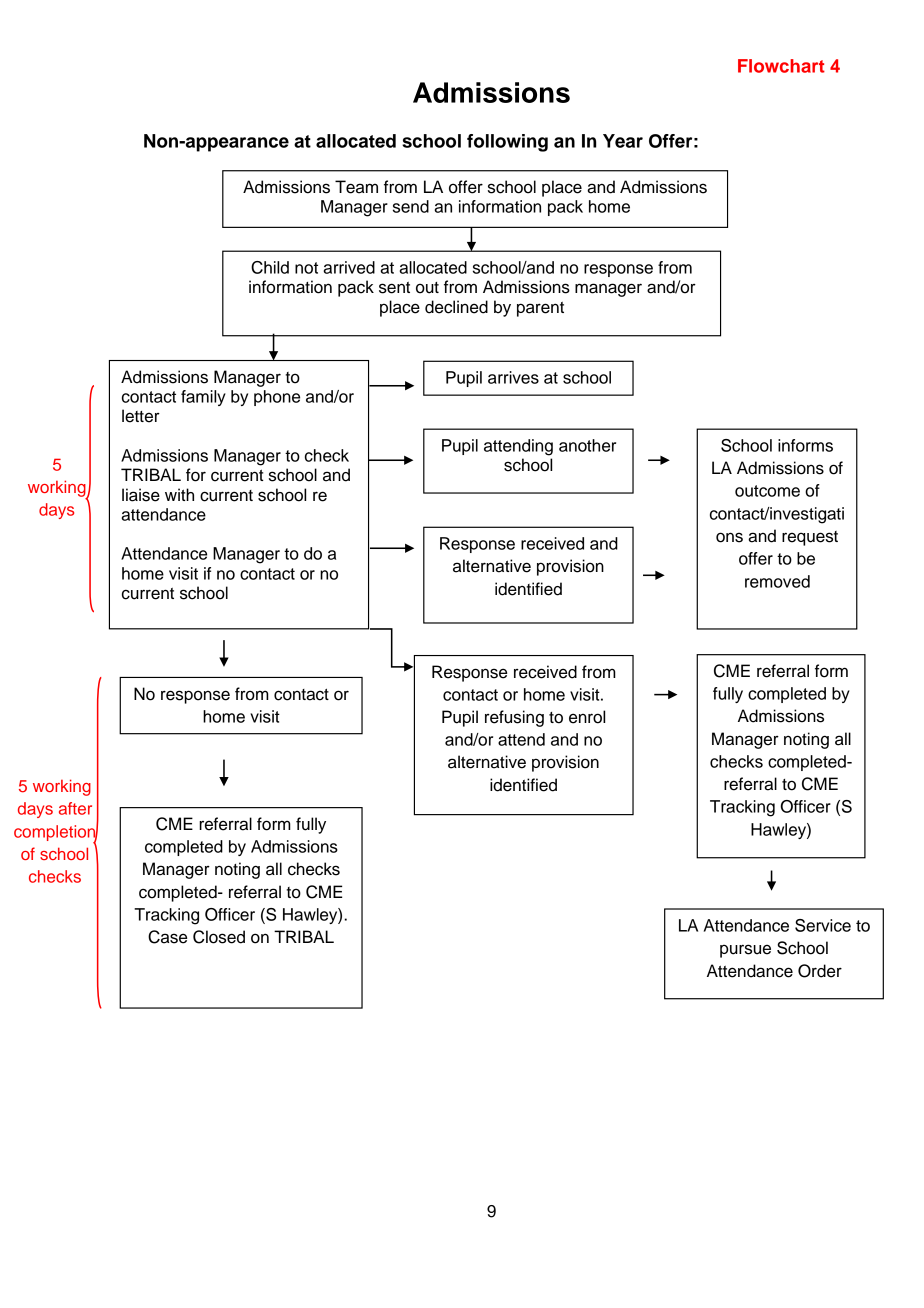 This image has height=1308, width=924. I want to click on outcome, so click(767, 491).
